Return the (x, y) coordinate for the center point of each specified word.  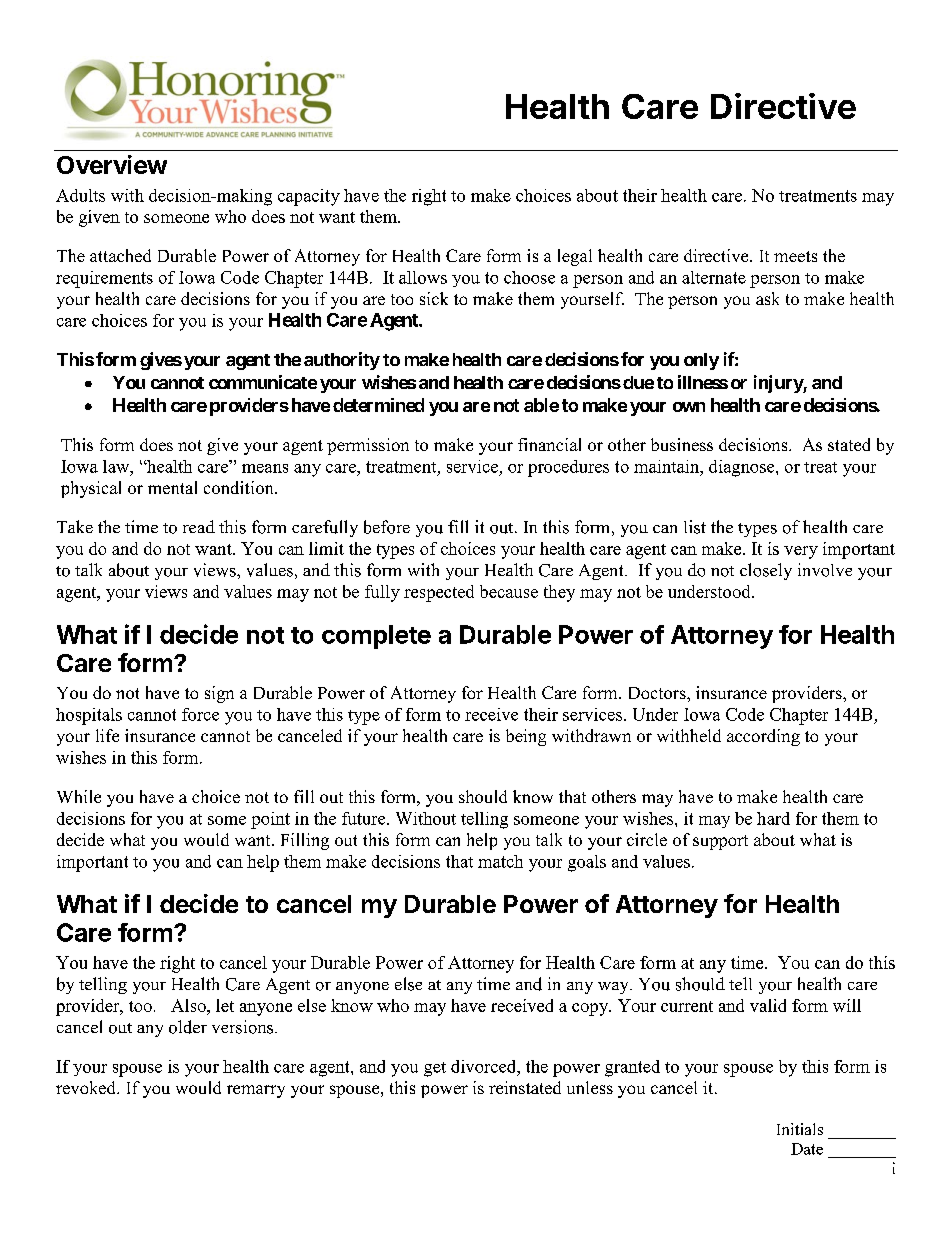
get (435, 1069)
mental (172, 487)
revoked (87, 1087)
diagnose (743, 468)
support (720, 842)
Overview (112, 164)
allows (423, 277)
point (270, 820)
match (500, 861)
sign (219, 694)
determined (378, 405)
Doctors (658, 693)
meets (795, 256)
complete (376, 637)
